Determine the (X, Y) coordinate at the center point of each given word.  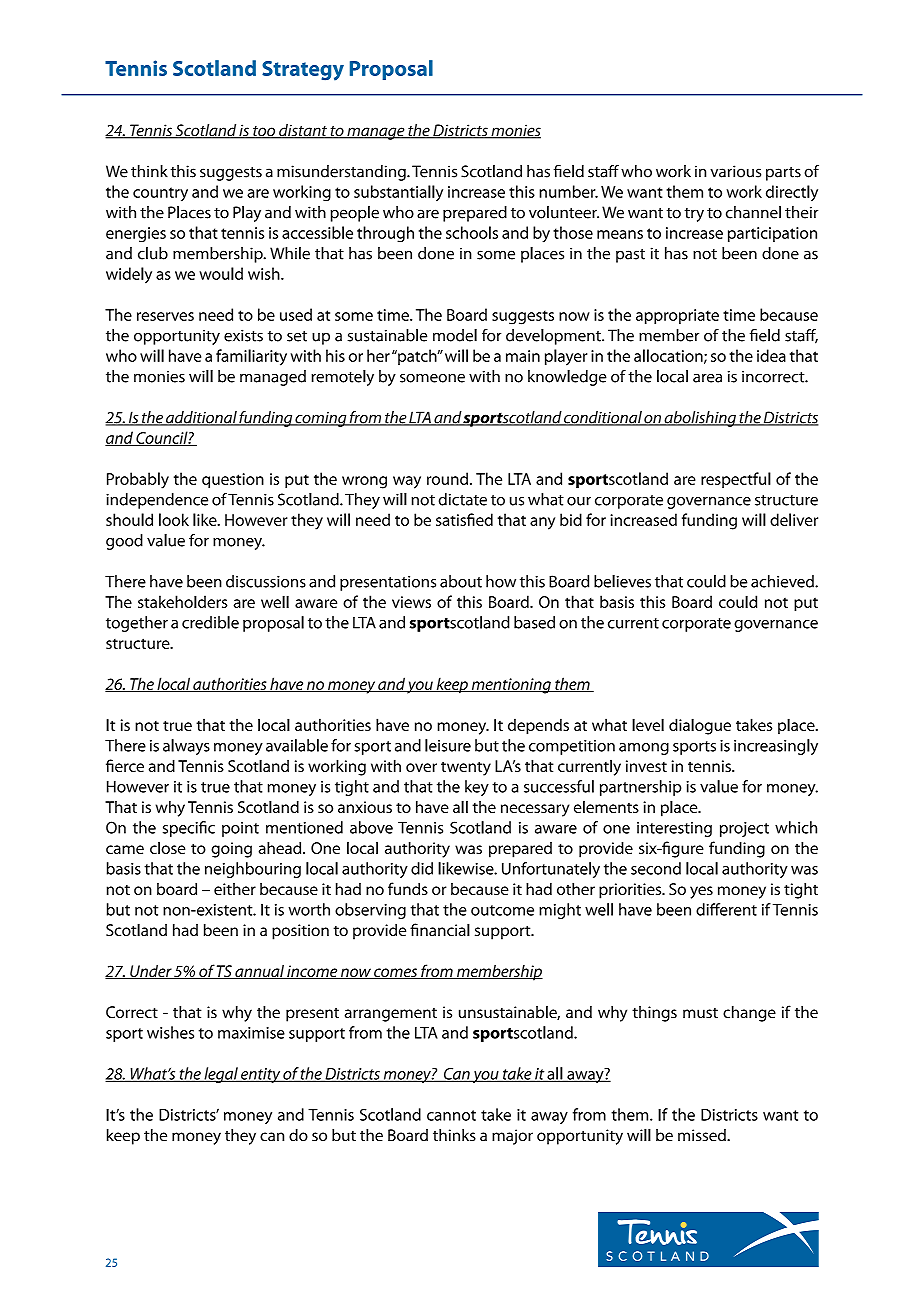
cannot (451, 1115)
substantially (398, 193)
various (735, 171)
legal (221, 1075)
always (186, 747)
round (447, 478)
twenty (466, 768)
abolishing (700, 419)
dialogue (700, 726)
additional (201, 418)
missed (703, 1135)
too (264, 132)
